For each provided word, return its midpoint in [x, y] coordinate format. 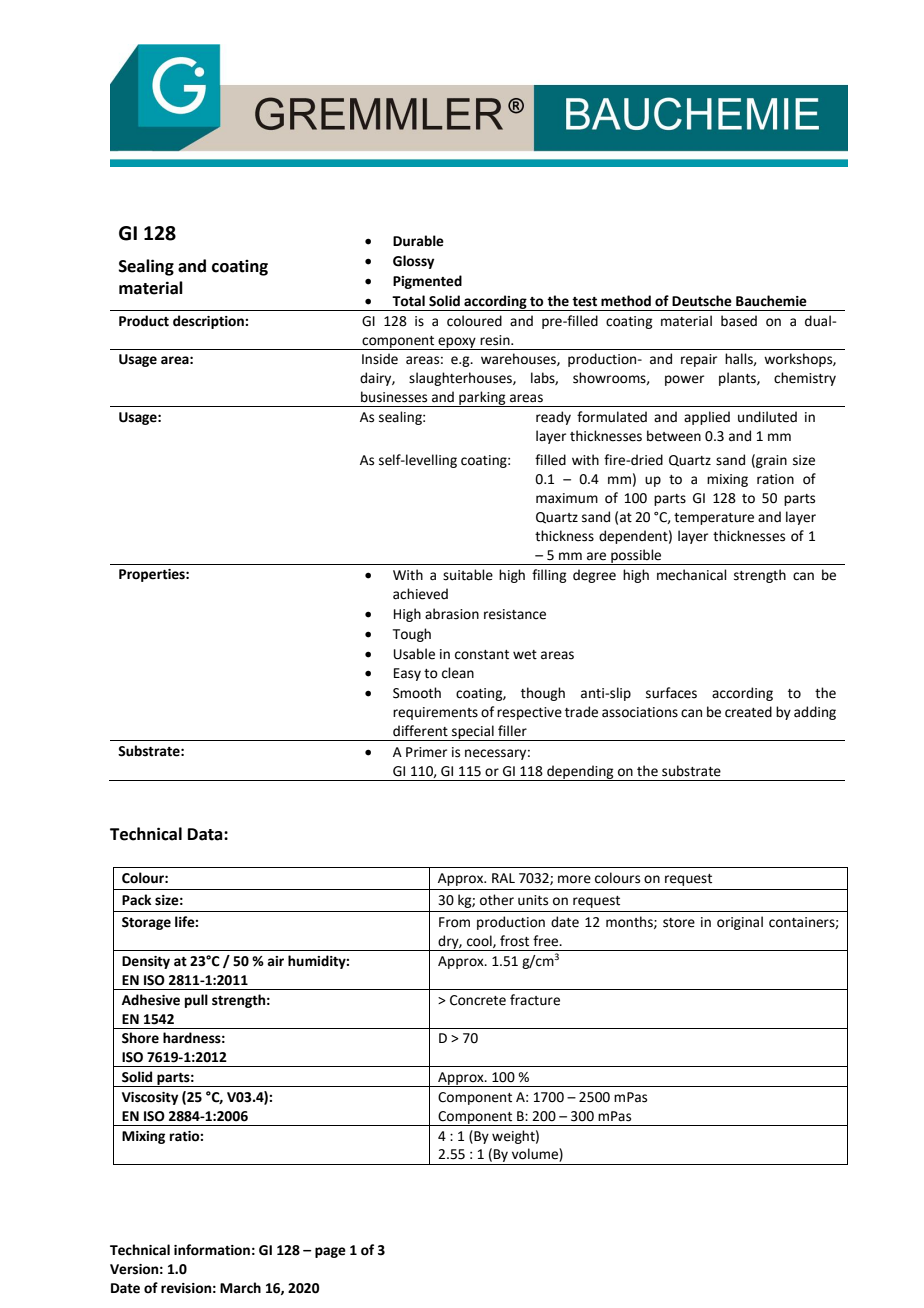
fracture [535, 1000]
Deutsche [702, 301]
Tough [412, 635]
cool [480, 941]
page [330, 1252]
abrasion [452, 614]
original [740, 923]
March [240, 1288]
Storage [146, 923]
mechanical [692, 575]
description [209, 322]
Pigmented [427, 282]
